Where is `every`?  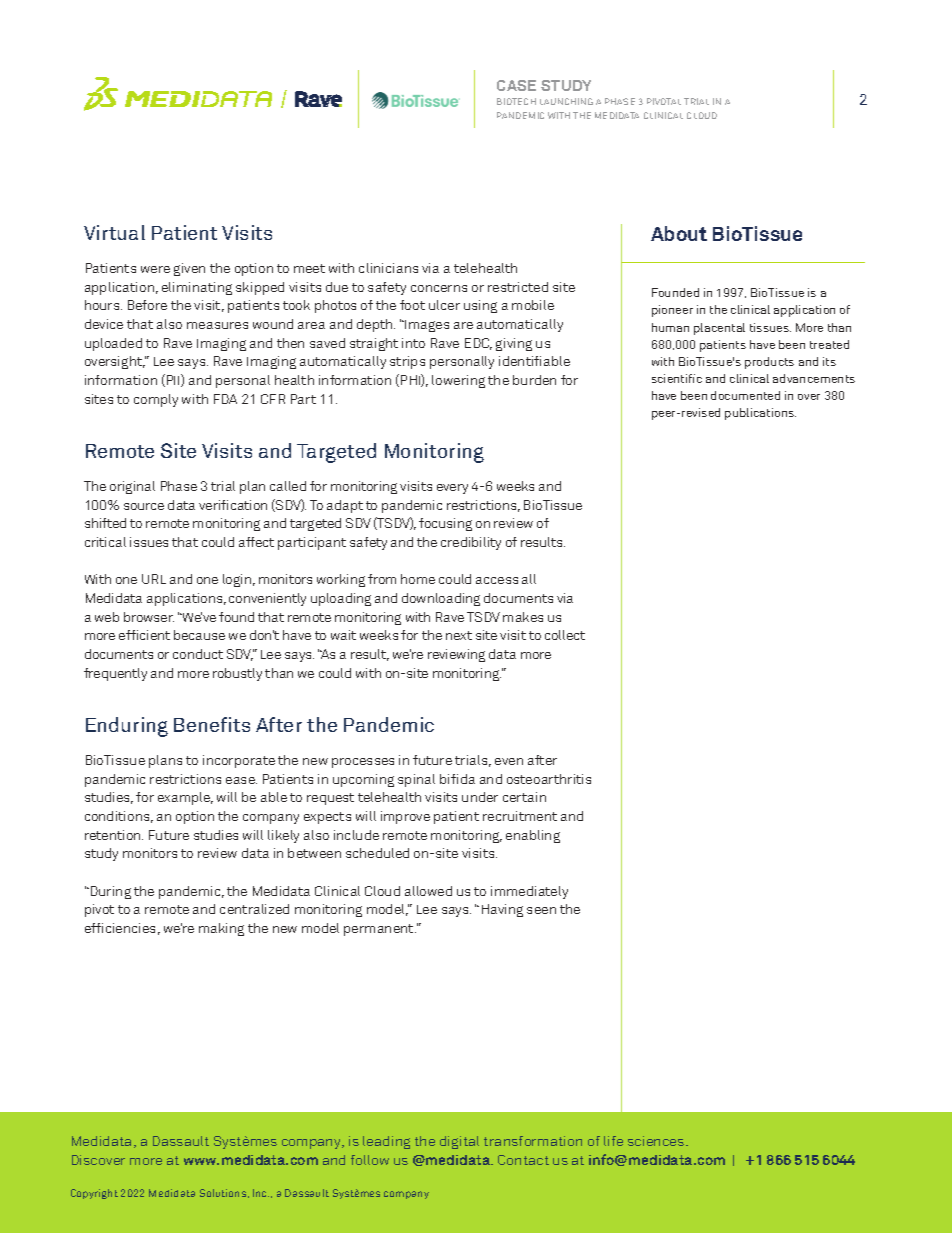 every is located at coordinates (452, 489).
